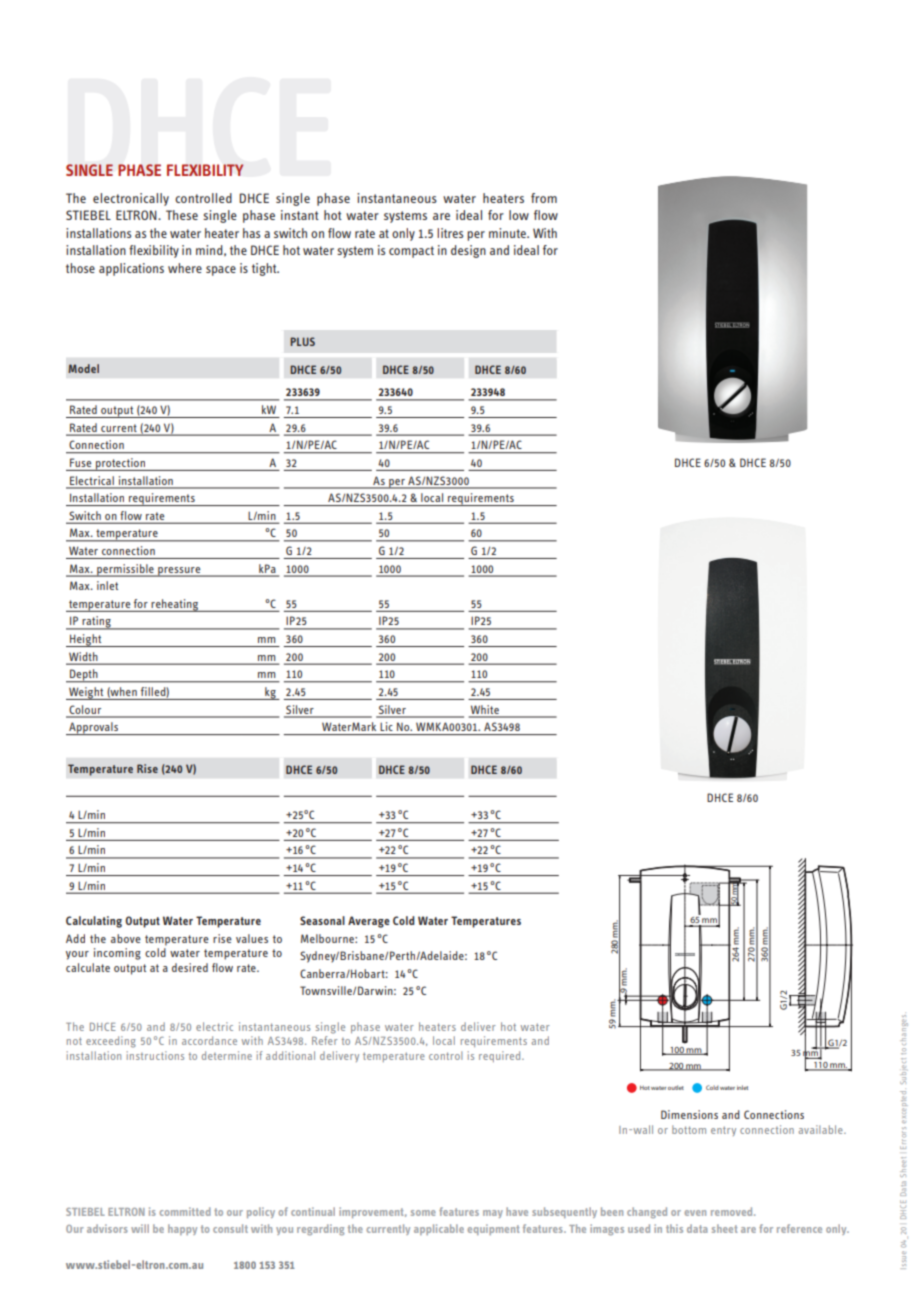 The height and width of the document is (1308, 924). Describe the element at coordinates (175, 605) in the document. I see `reheating` at that location.
